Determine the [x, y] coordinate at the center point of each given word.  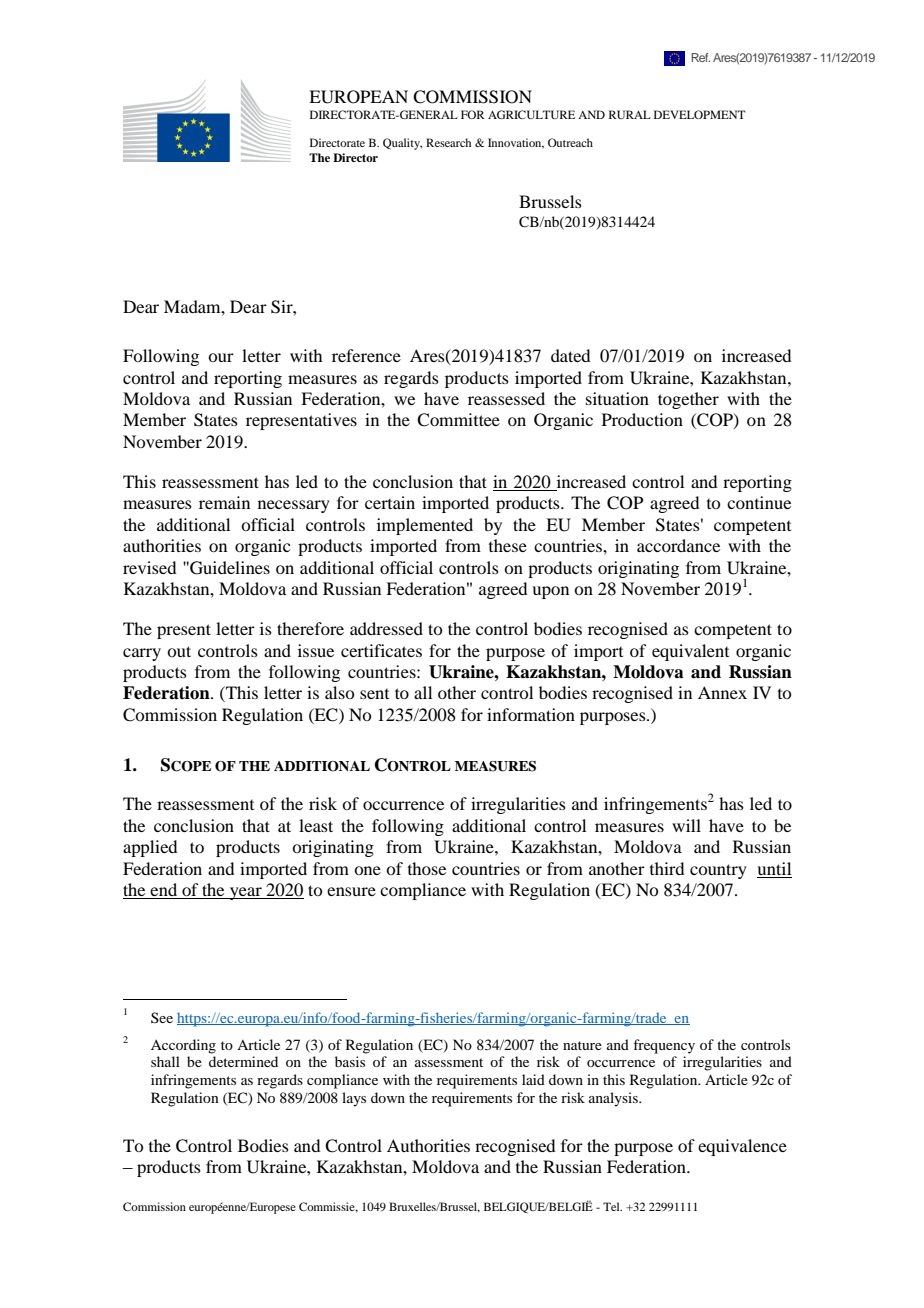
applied [150, 848]
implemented [425, 526]
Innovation [516, 143]
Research [448, 142]
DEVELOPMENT [699, 114]
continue [759, 502]
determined [243, 1061]
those [427, 868]
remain [224, 502]
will [686, 825]
